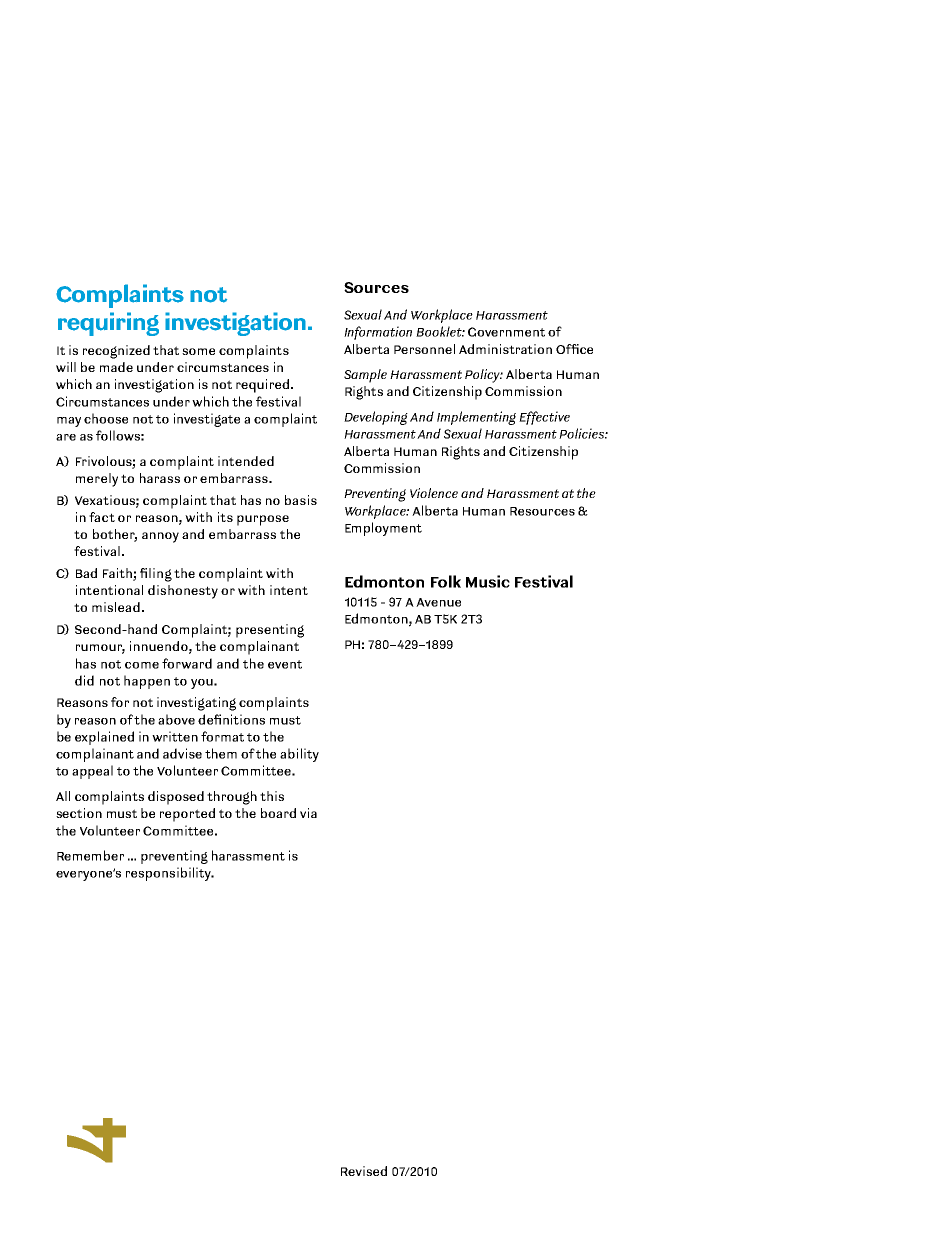 This screenshot has width=952, height=1233. Describe the element at coordinates (365, 376) in the screenshot. I see `Sample` at that location.
